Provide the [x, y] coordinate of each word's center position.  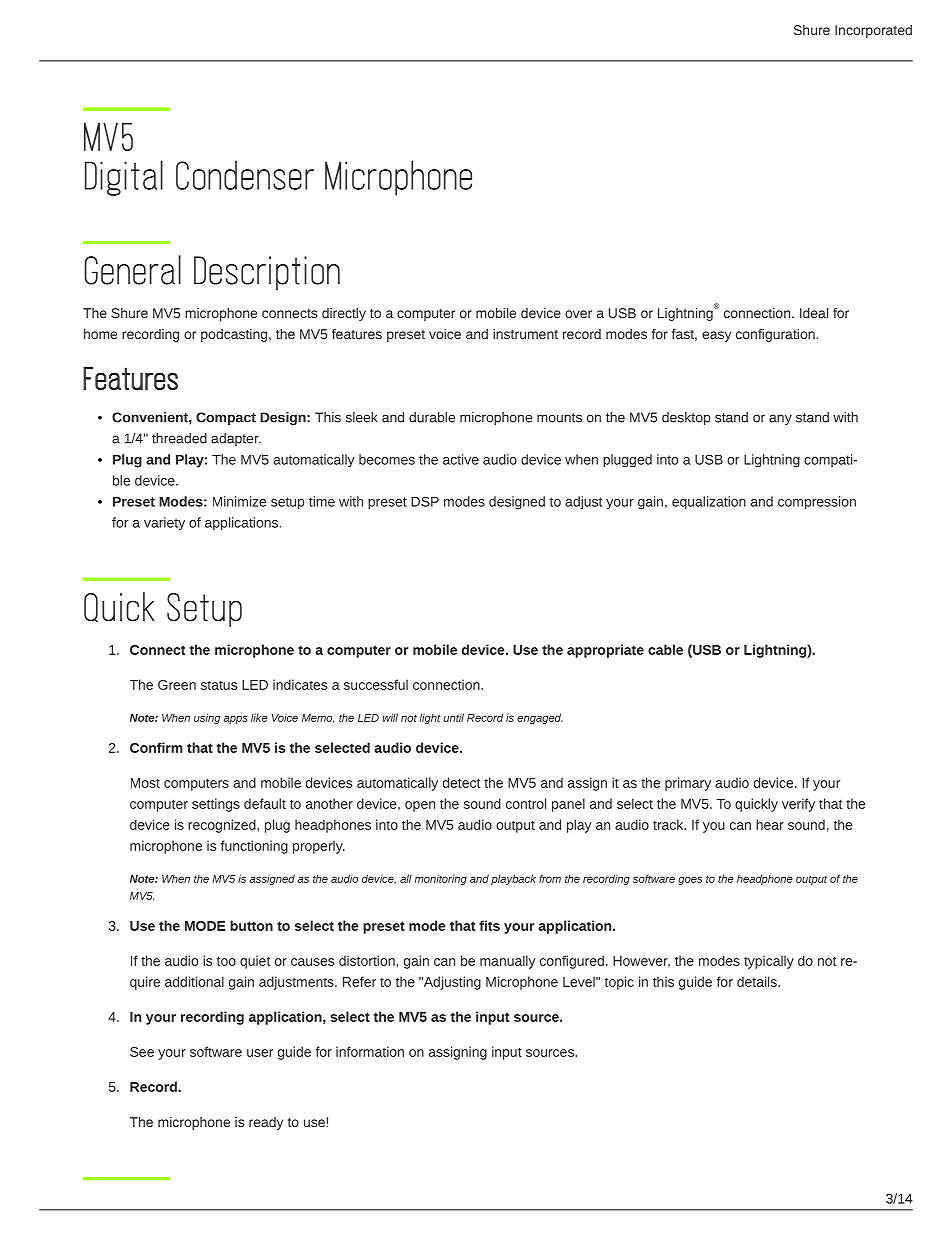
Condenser [245, 175]
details [758, 981]
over [578, 314]
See [142, 1052]
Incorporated [873, 31]
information [370, 1051]
